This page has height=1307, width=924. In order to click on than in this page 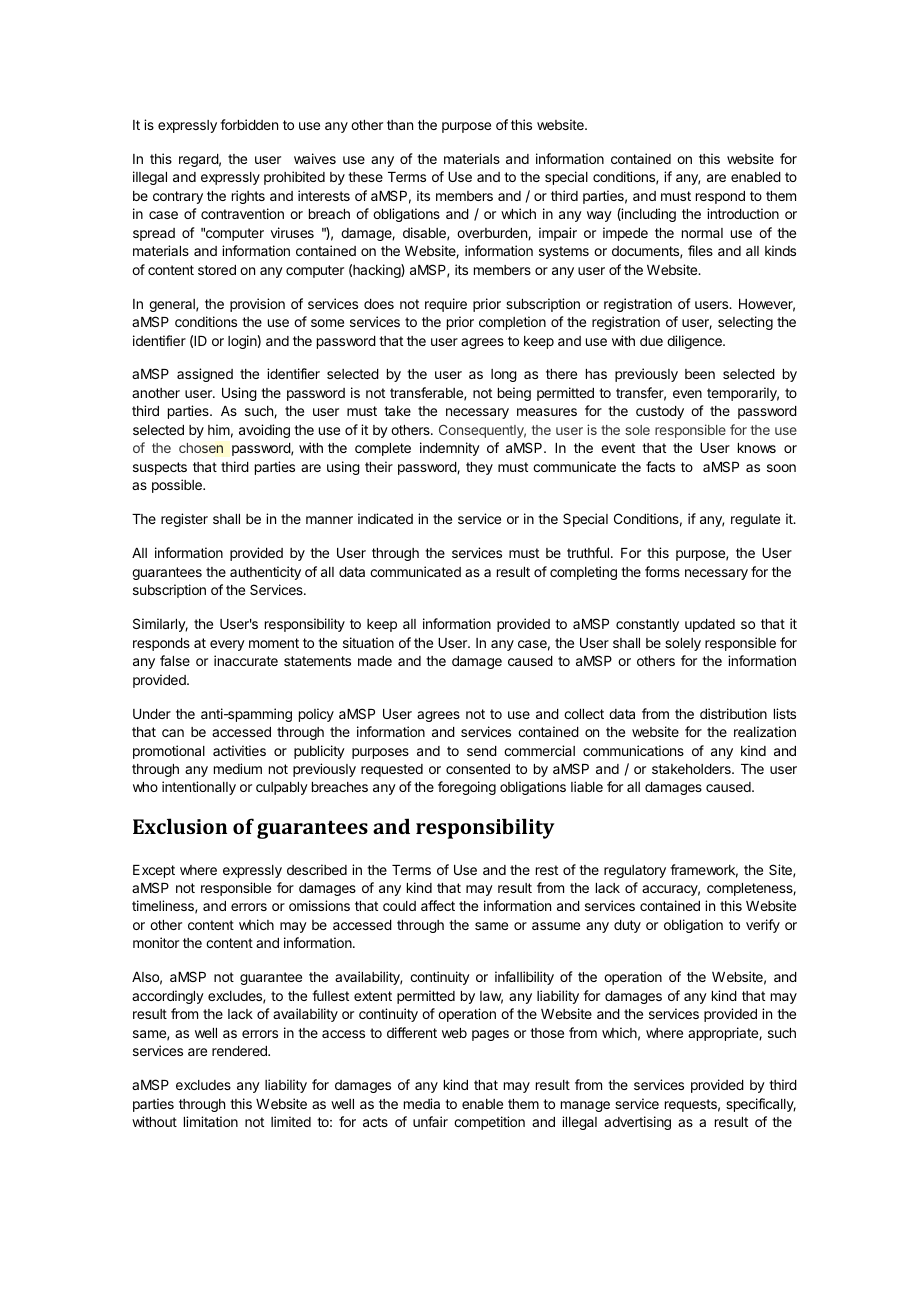, I will do `click(400, 125)`.
